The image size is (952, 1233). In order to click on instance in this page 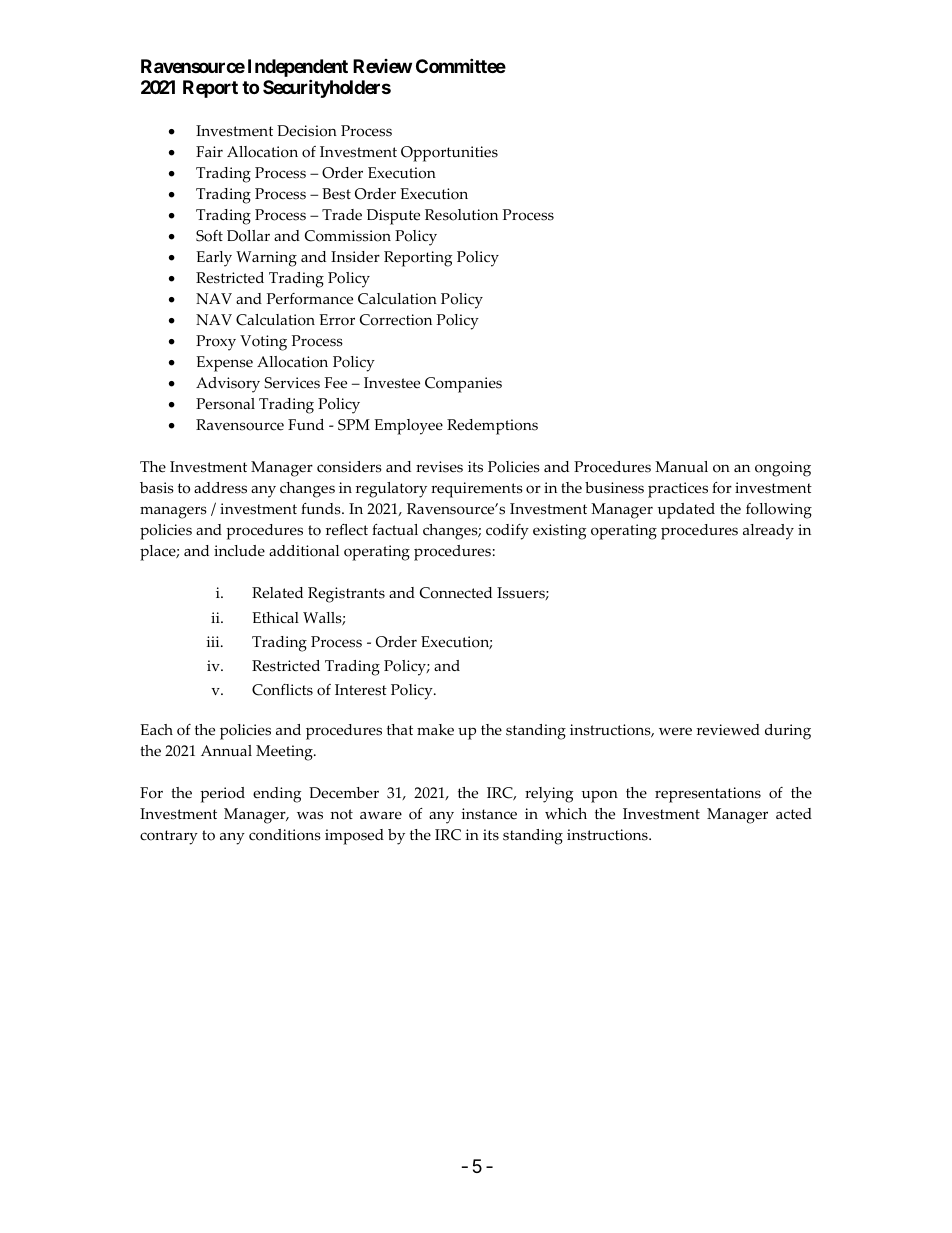, I will do `click(489, 814)`.
